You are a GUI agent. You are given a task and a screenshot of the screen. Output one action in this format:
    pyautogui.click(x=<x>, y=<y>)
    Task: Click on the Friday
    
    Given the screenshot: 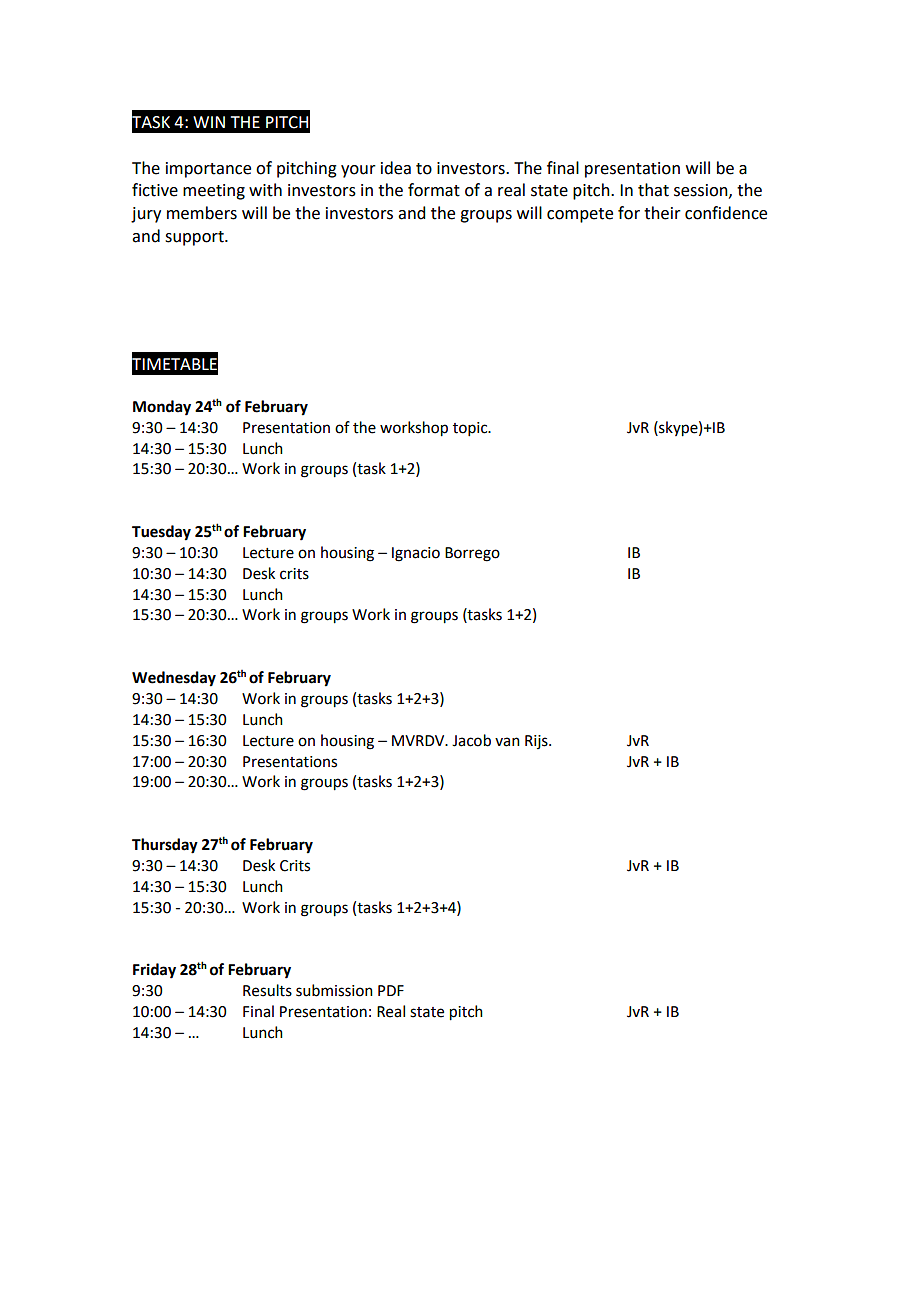 What is the action you would take?
    pyautogui.click(x=154, y=971)
